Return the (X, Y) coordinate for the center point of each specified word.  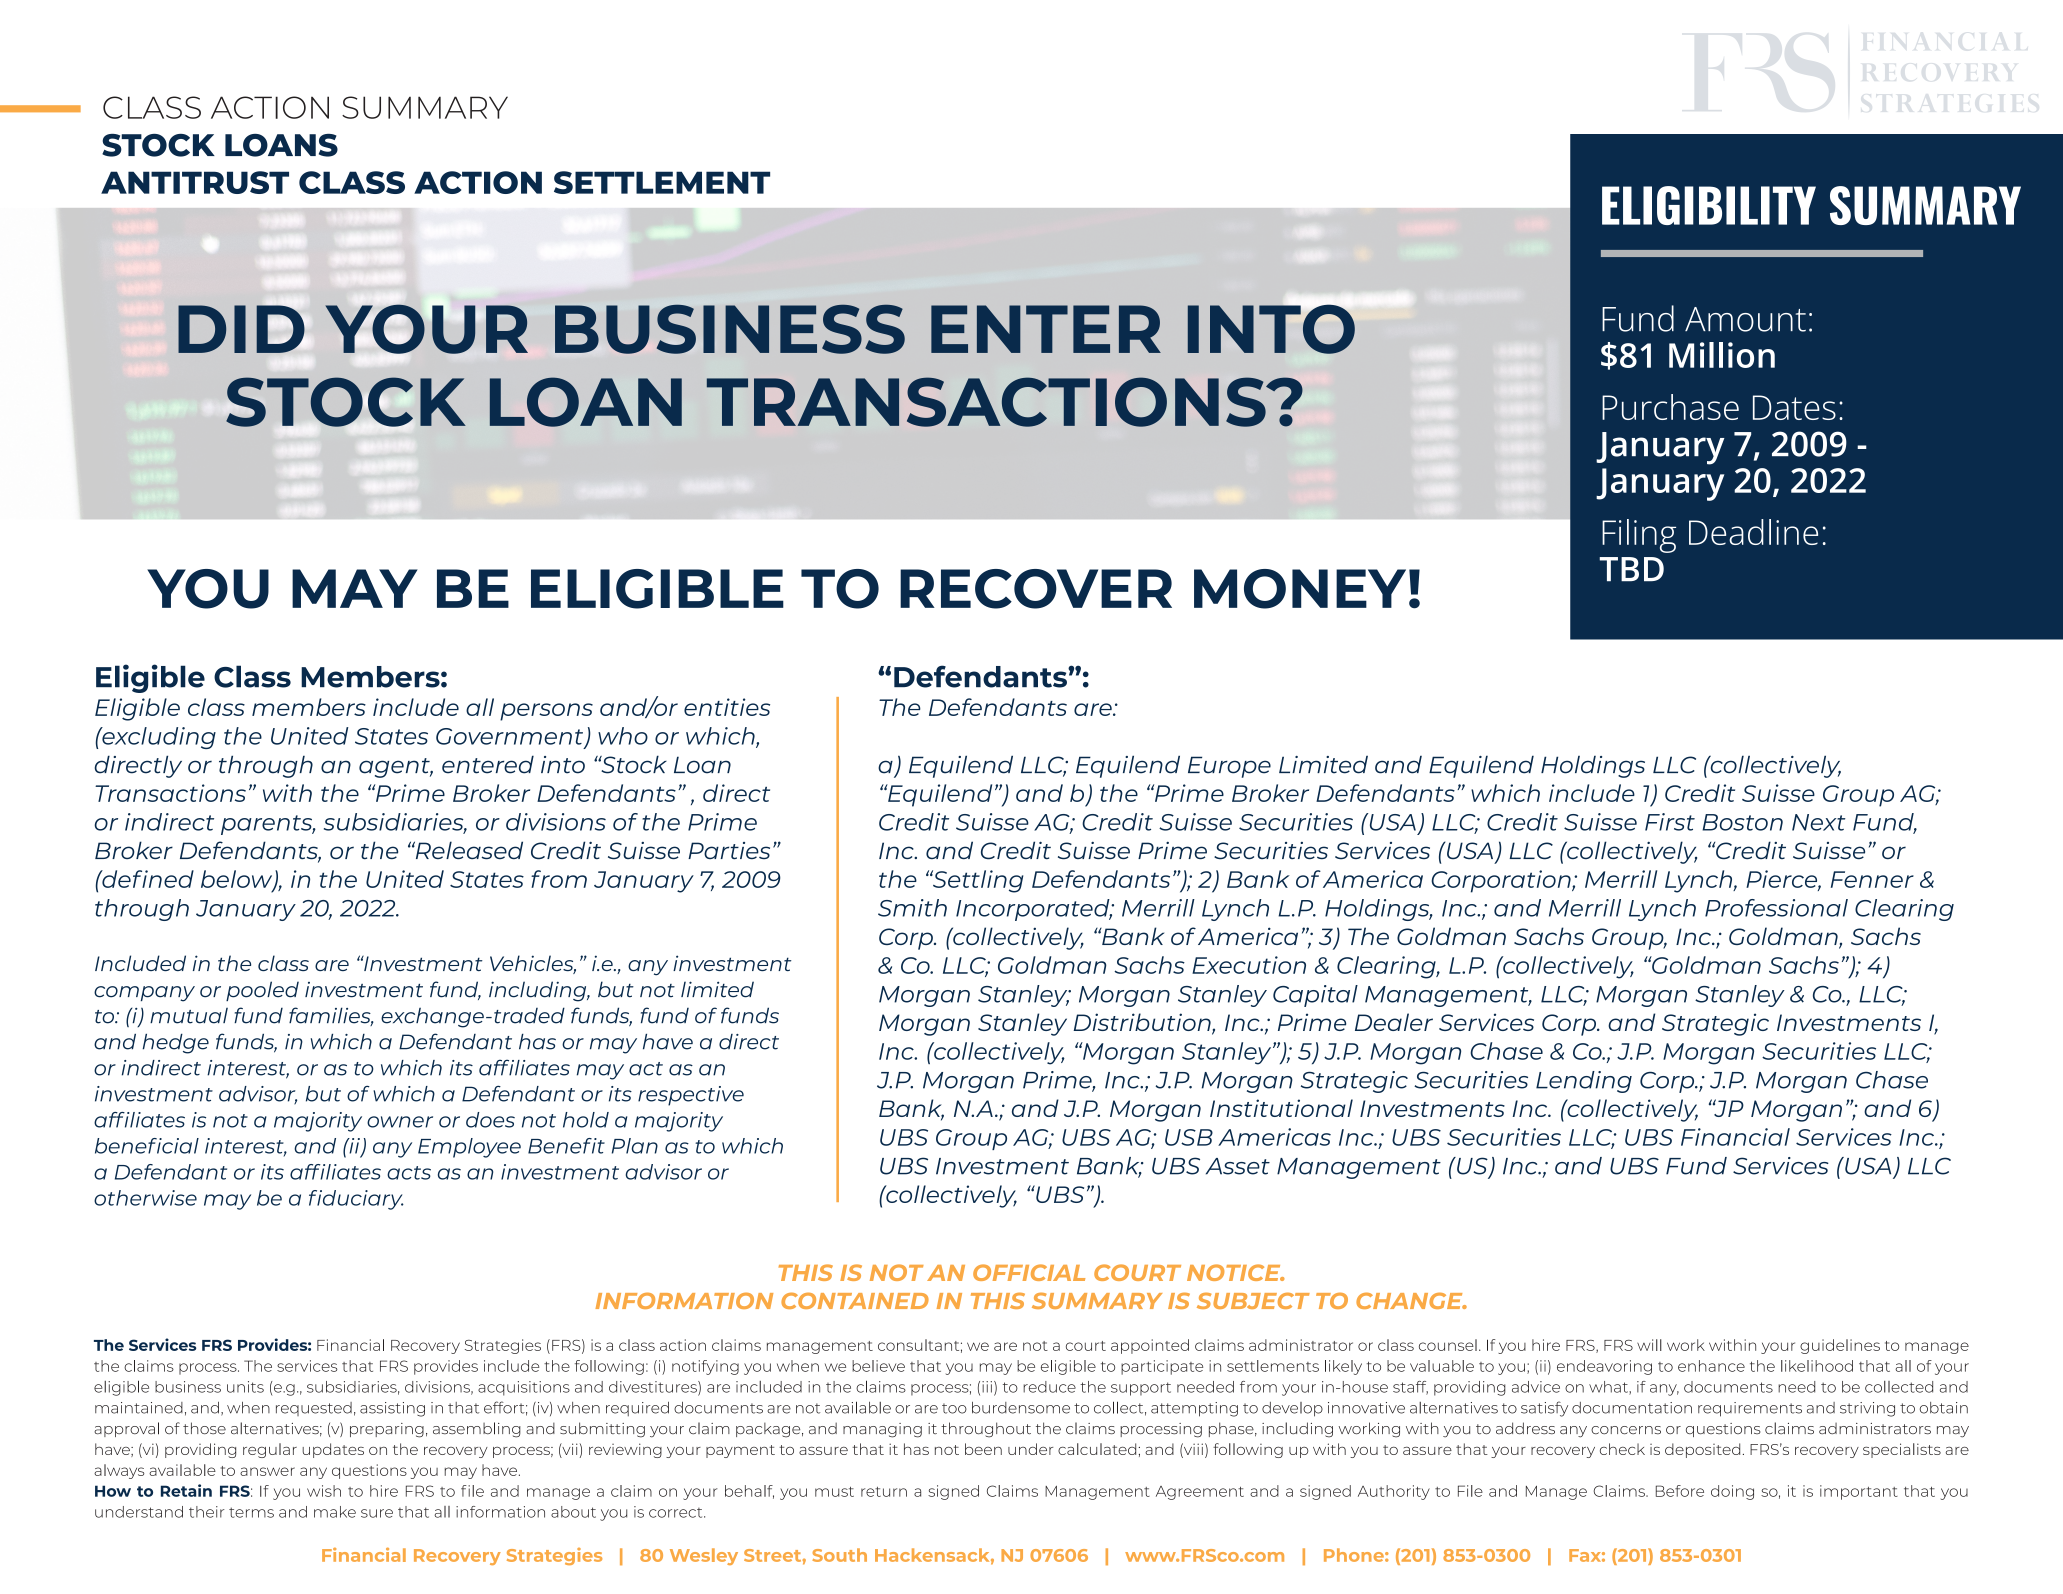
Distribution (1143, 1023)
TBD (1631, 569)
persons (546, 712)
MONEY (1300, 589)
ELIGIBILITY (1709, 205)
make (335, 1512)
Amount (1745, 319)
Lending (1584, 1082)
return (884, 1492)
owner (400, 1122)
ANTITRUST (195, 182)
